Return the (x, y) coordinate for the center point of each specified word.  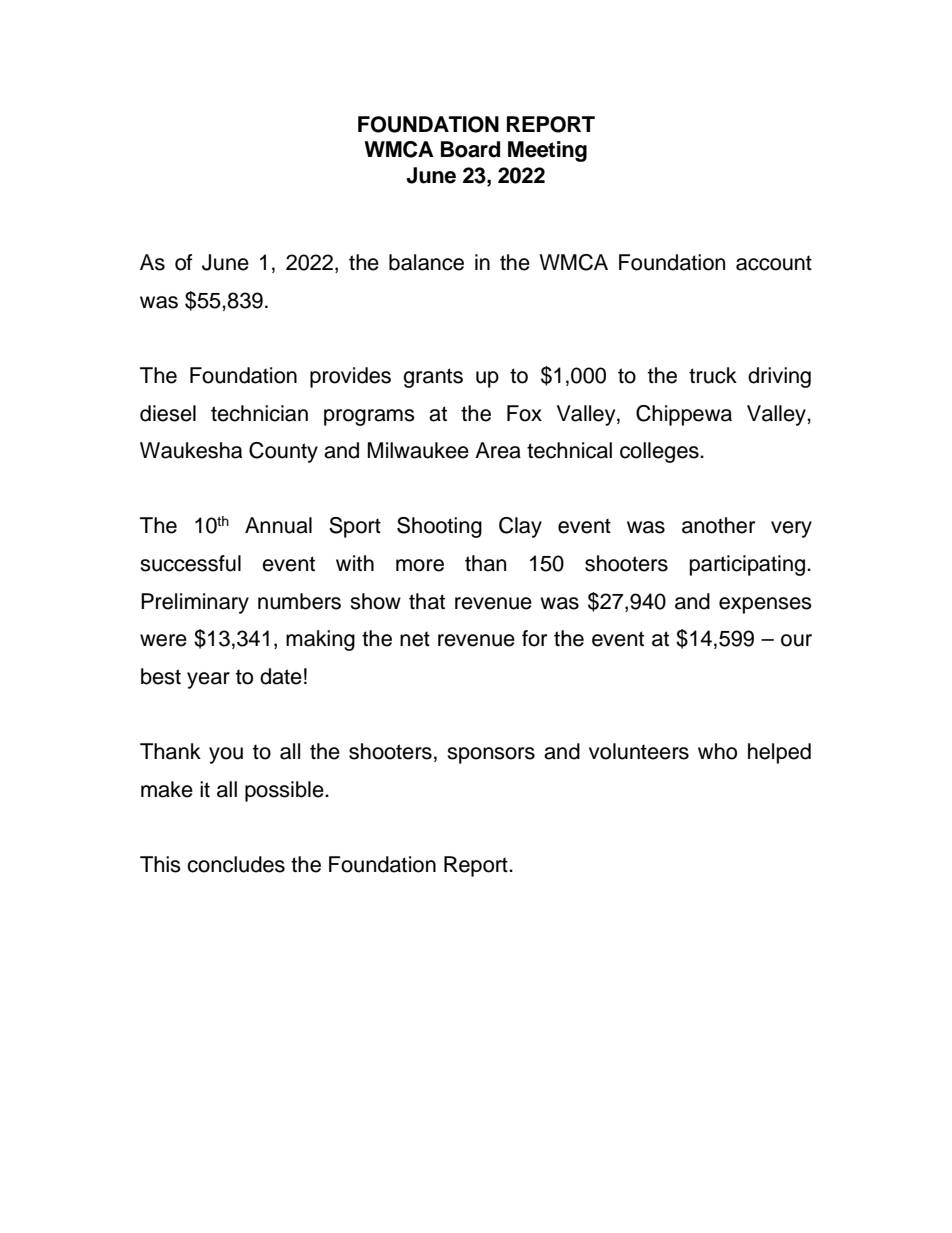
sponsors (491, 755)
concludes (236, 864)
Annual (278, 525)
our (796, 640)
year (208, 680)
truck (713, 375)
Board (470, 149)
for (534, 638)
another (718, 525)
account (774, 263)
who (717, 751)
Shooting (439, 527)
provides (350, 377)
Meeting (547, 151)
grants (433, 378)
